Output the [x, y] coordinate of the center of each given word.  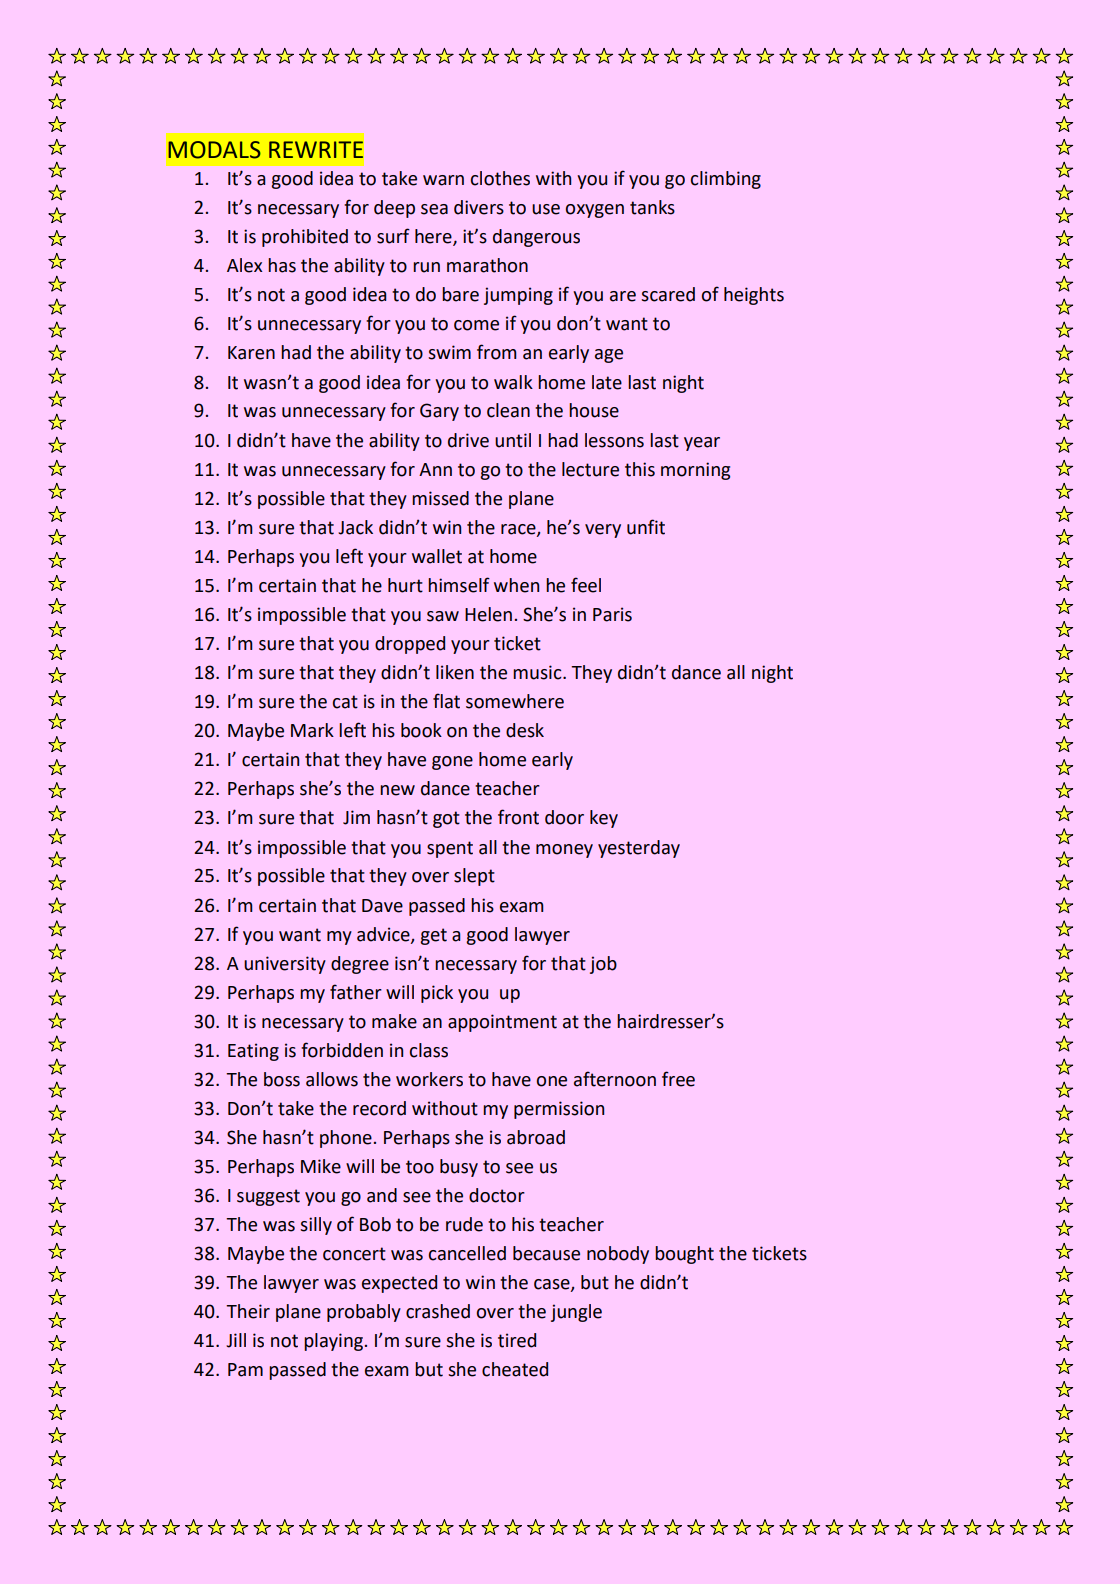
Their [248, 1311]
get [433, 936]
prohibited [305, 238]
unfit [646, 527]
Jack [355, 527]
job [603, 965]
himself [459, 585]
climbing [726, 180]
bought [684, 1255]
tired [517, 1340]
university [285, 965]
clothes [500, 178]
